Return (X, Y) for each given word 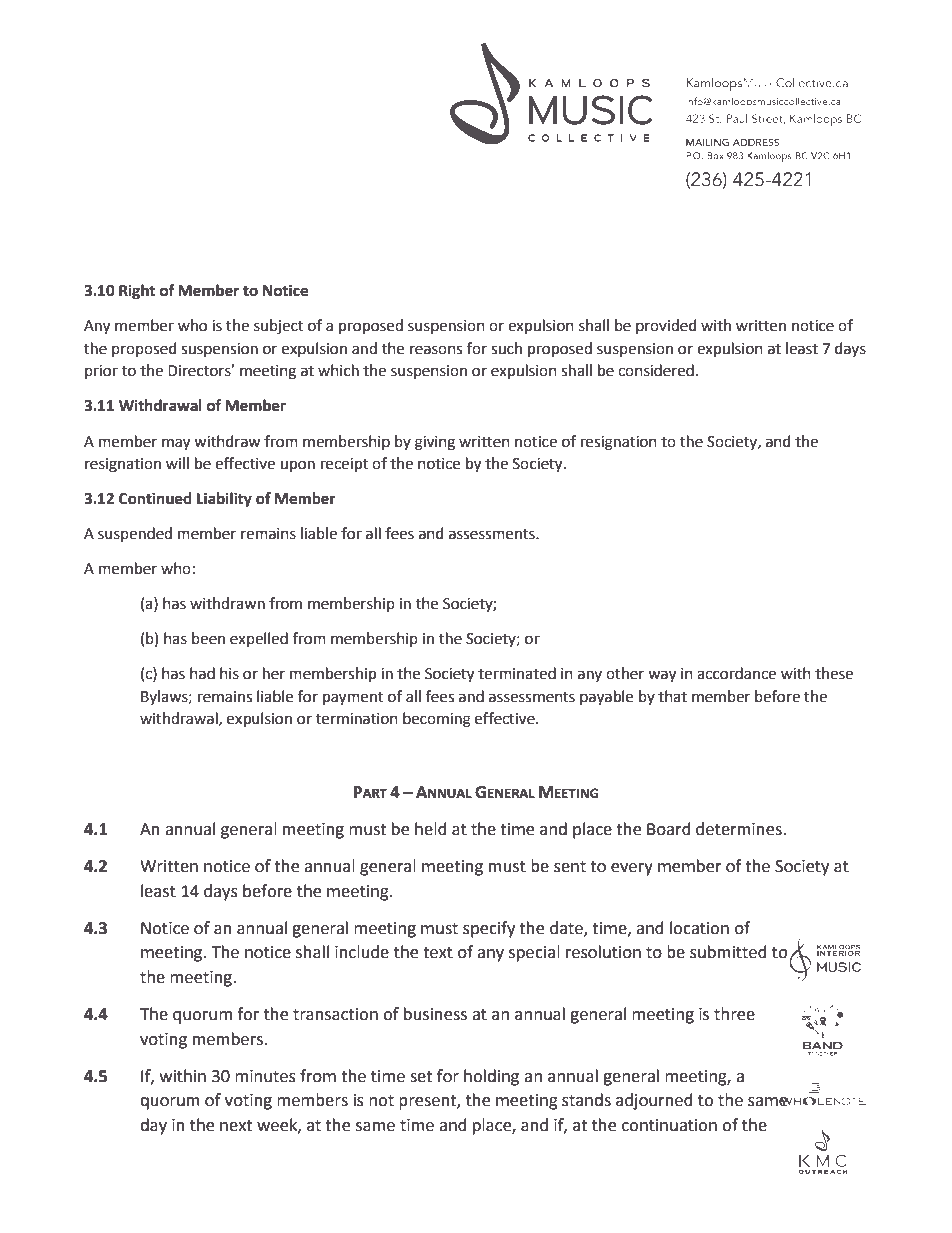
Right (137, 292)
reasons (436, 350)
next (236, 1126)
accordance (736, 673)
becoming (437, 720)
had (202, 673)
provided (666, 326)
